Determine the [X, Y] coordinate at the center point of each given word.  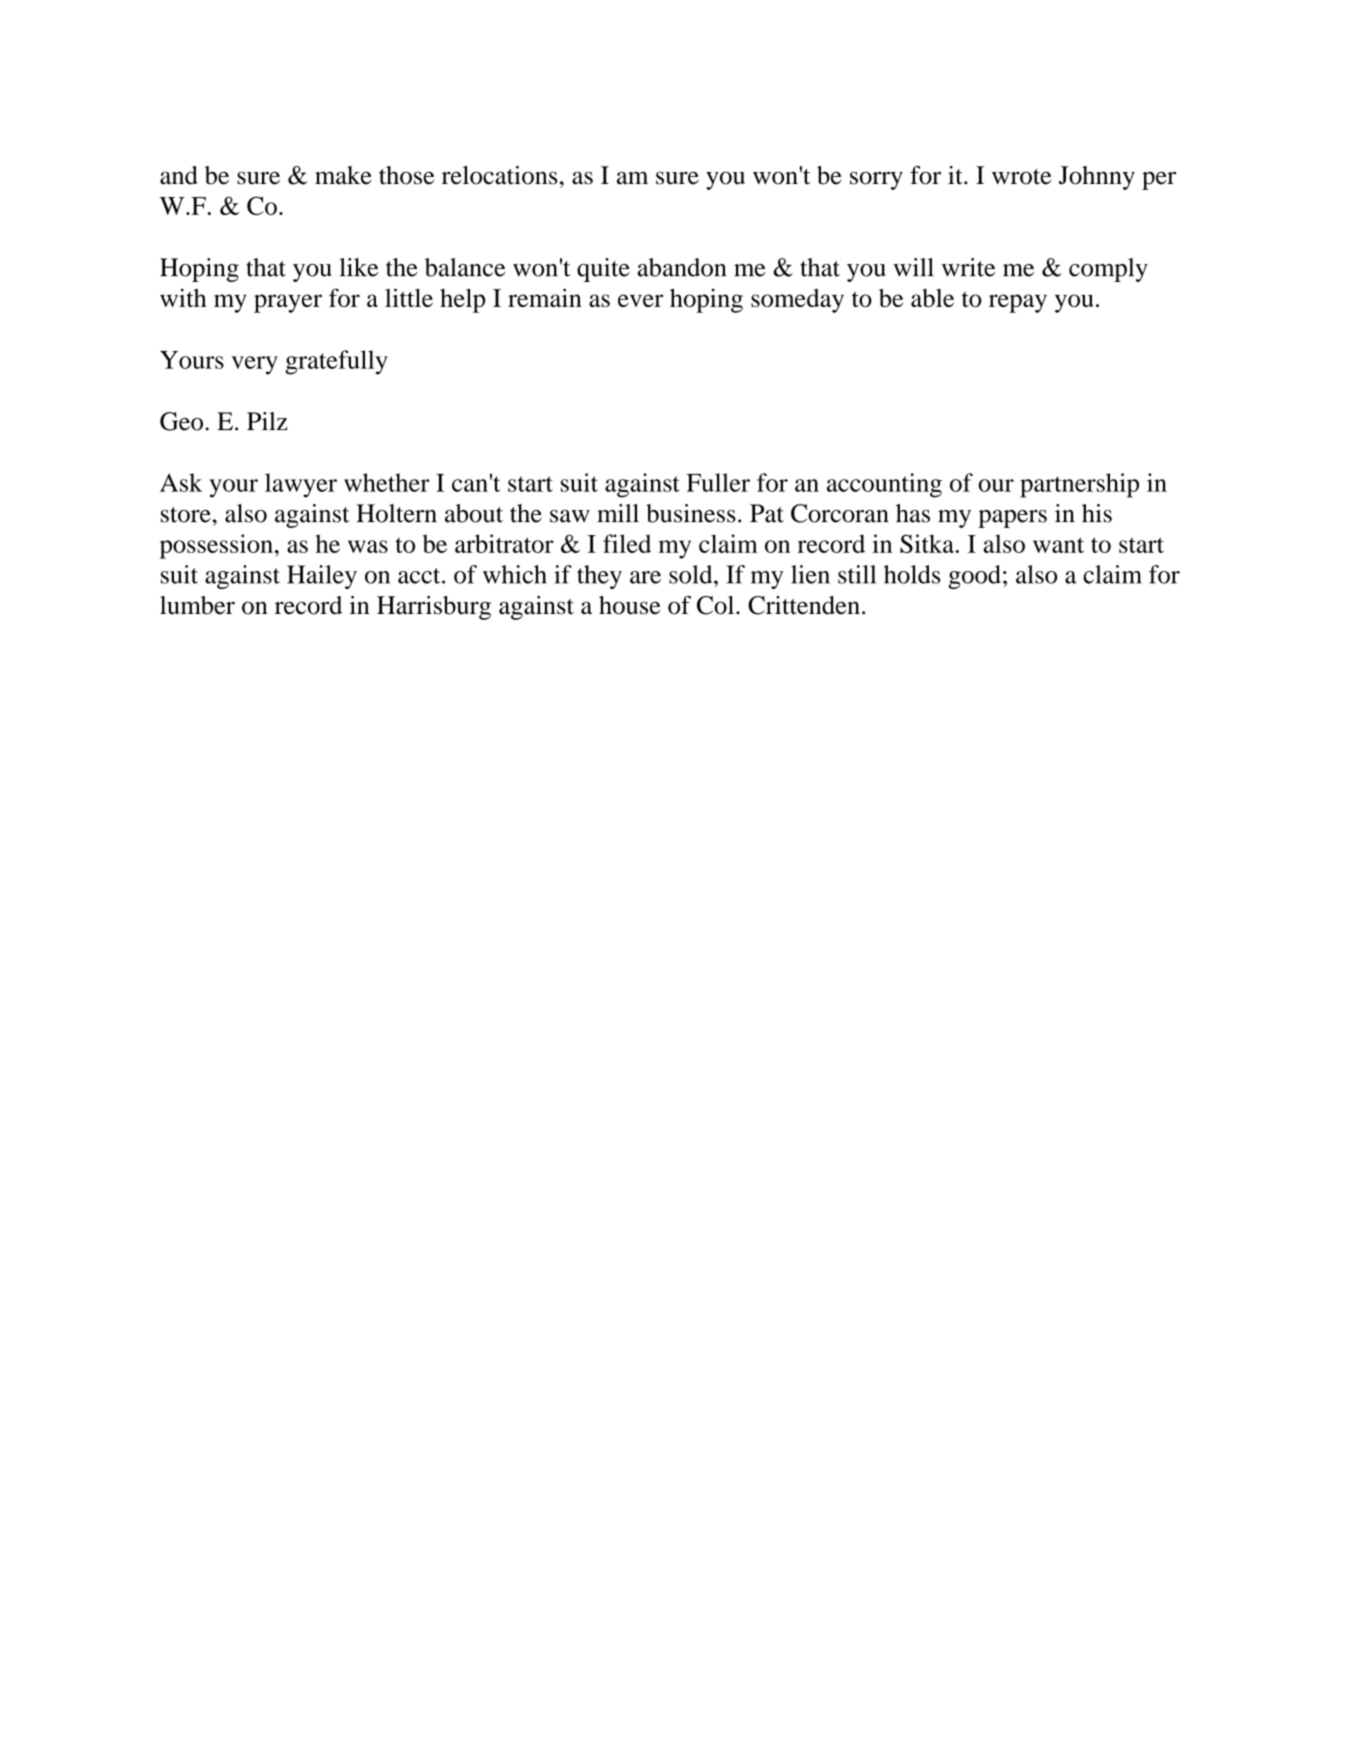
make [343, 175]
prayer [288, 303]
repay [1018, 303]
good [974, 577]
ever [640, 300]
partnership [1079, 485]
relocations [499, 175]
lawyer [301, 485]
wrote [1021, 177]
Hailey [322, 577]
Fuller [718, 482]
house [629, 605]
